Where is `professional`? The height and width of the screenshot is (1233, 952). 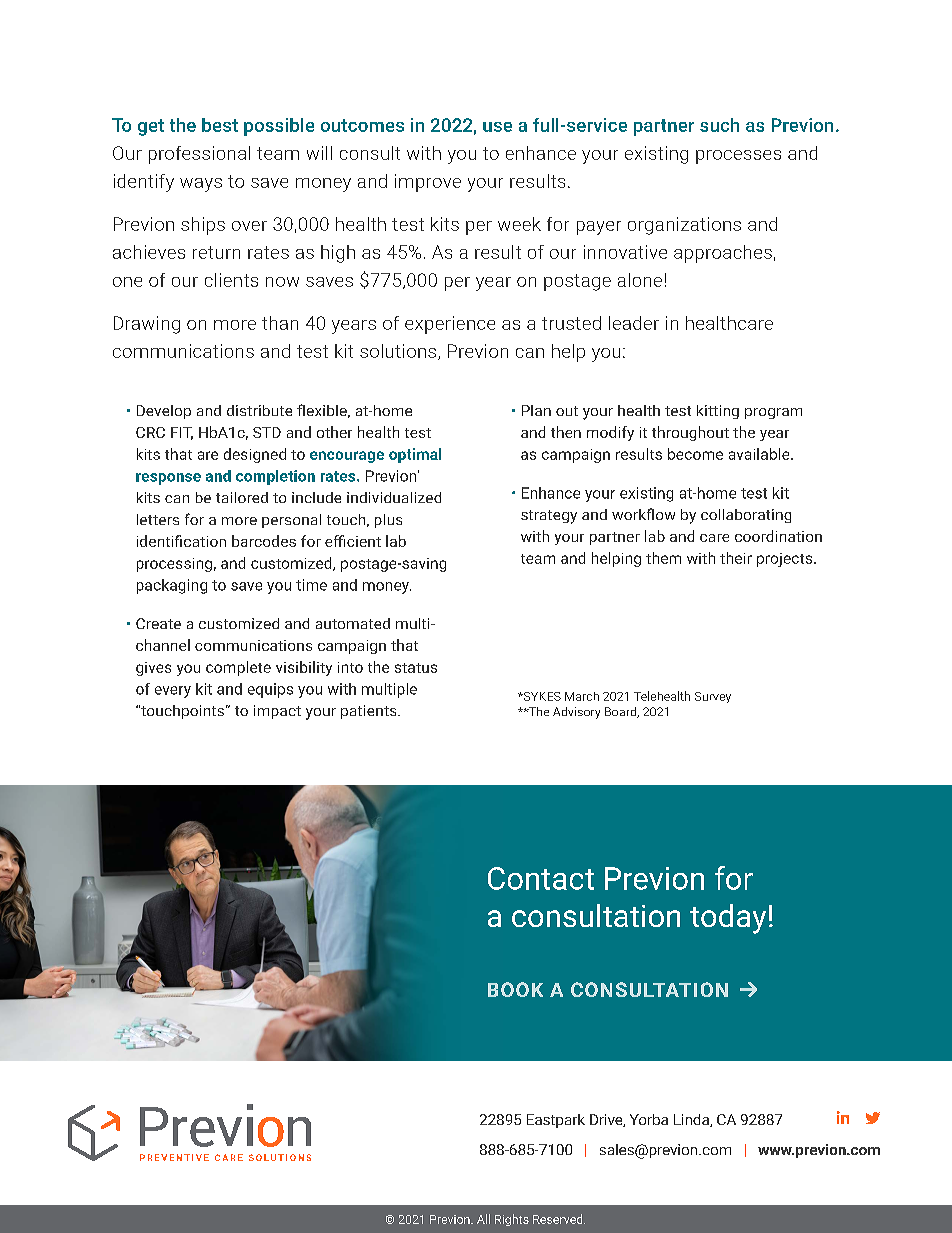
professional is located at coordinates (199, 155).
